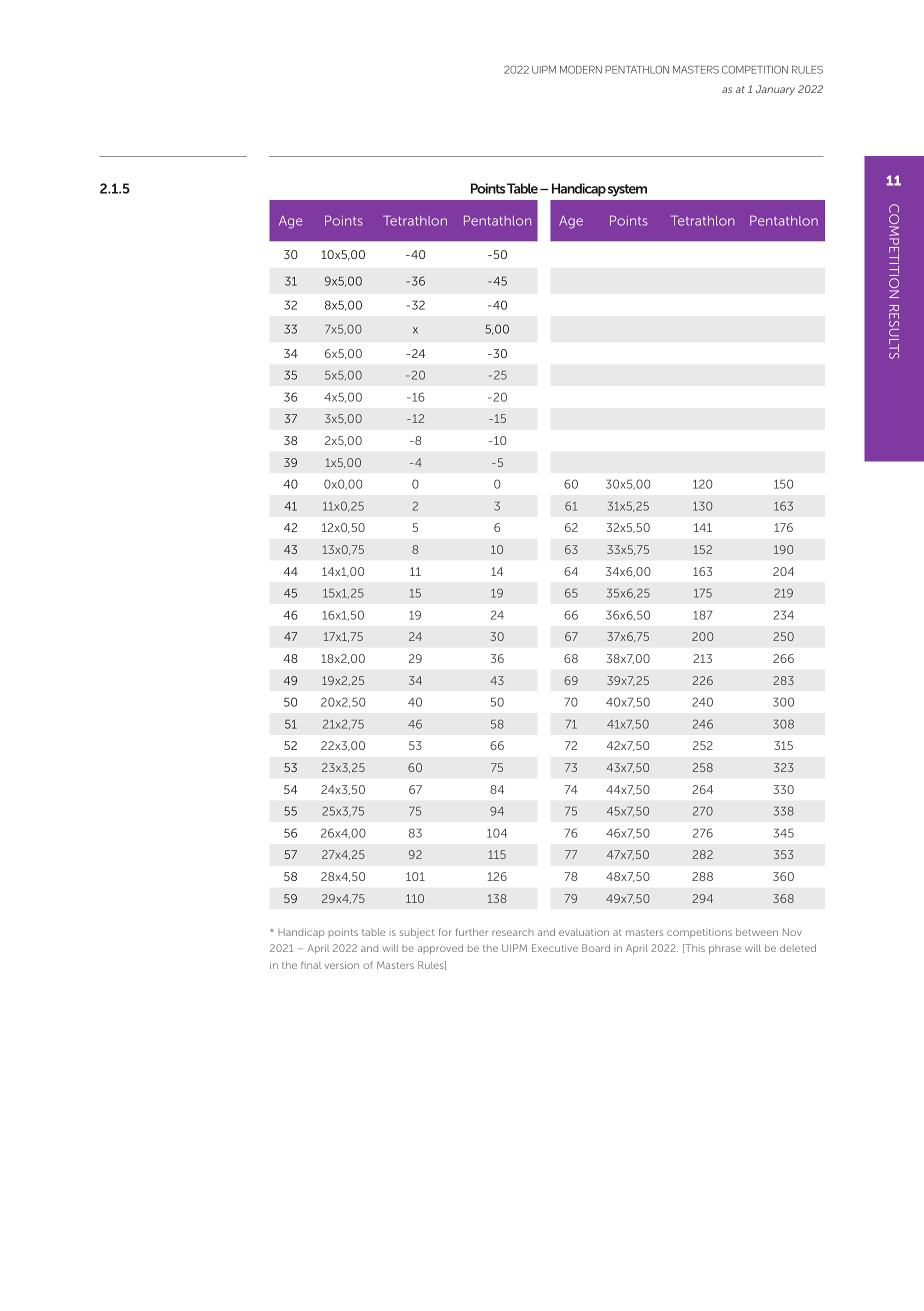 The height and width of the document is (1311, 924). Describe the element at coordinates (342, 965) in the document. I see `version` at that location.
